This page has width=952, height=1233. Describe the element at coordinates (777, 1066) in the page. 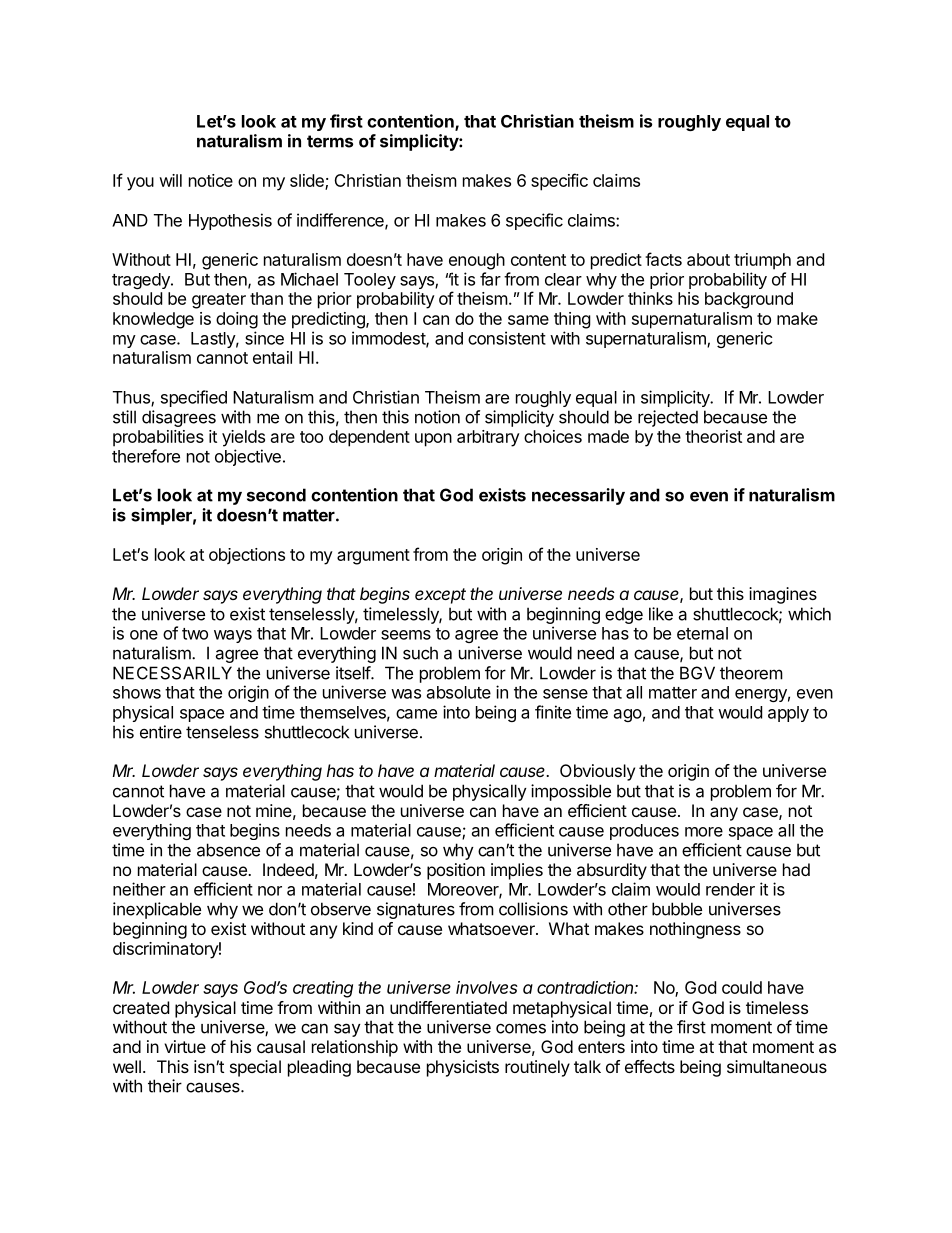

I see `simultaneous` at that location.
